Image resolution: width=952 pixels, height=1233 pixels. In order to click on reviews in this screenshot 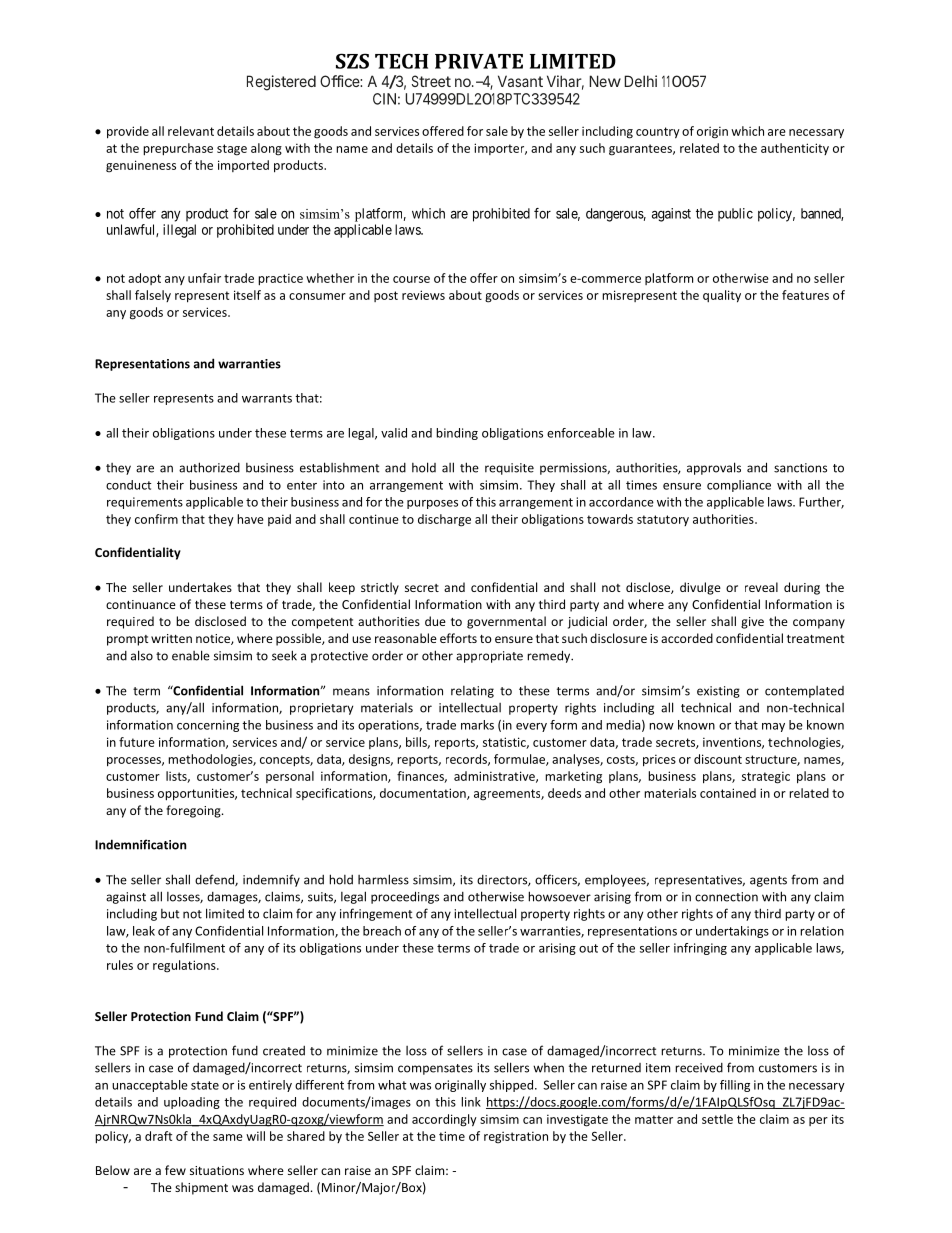, I will do `click(423, 295)`.
